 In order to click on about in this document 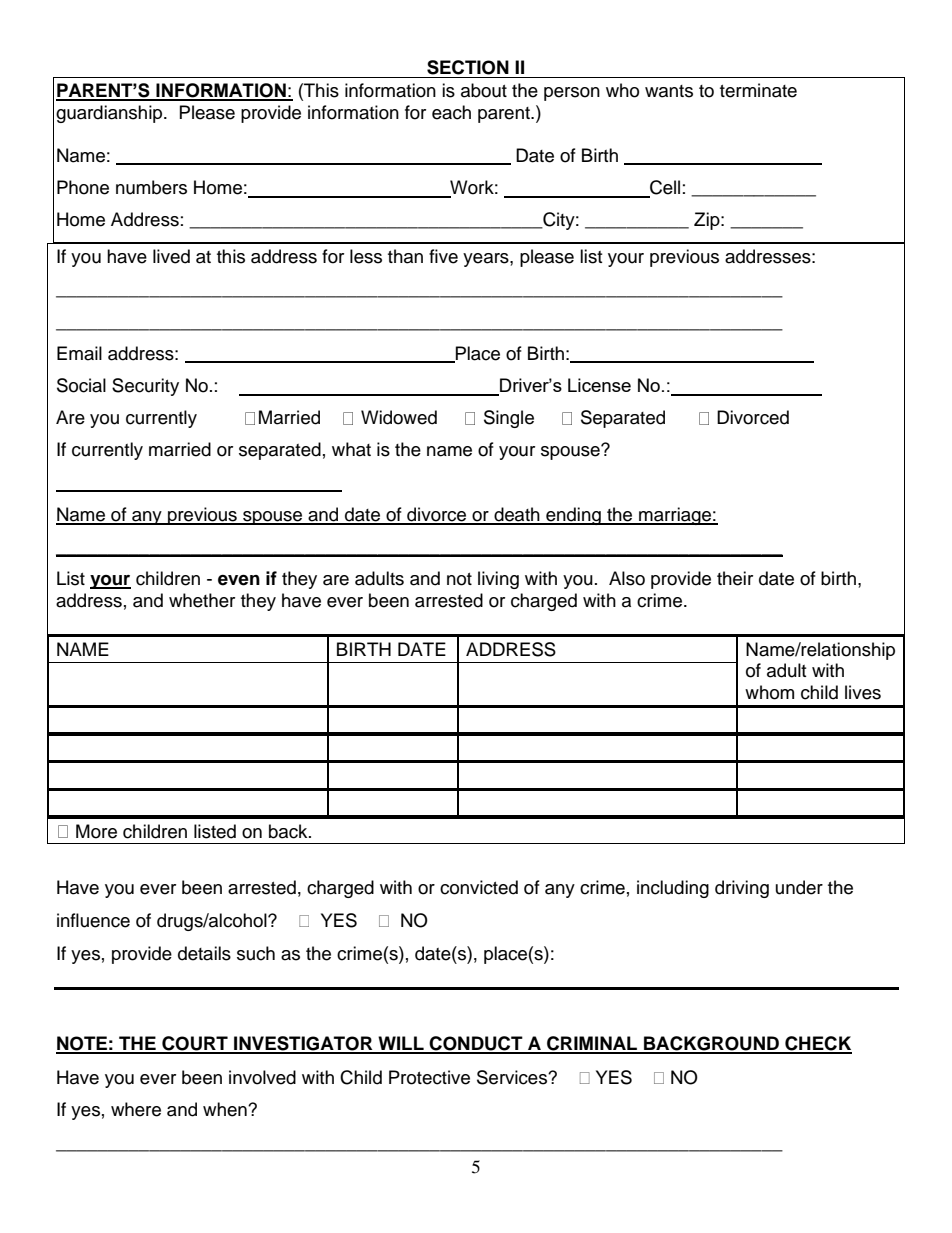, I will do `click(484, 90)`.
